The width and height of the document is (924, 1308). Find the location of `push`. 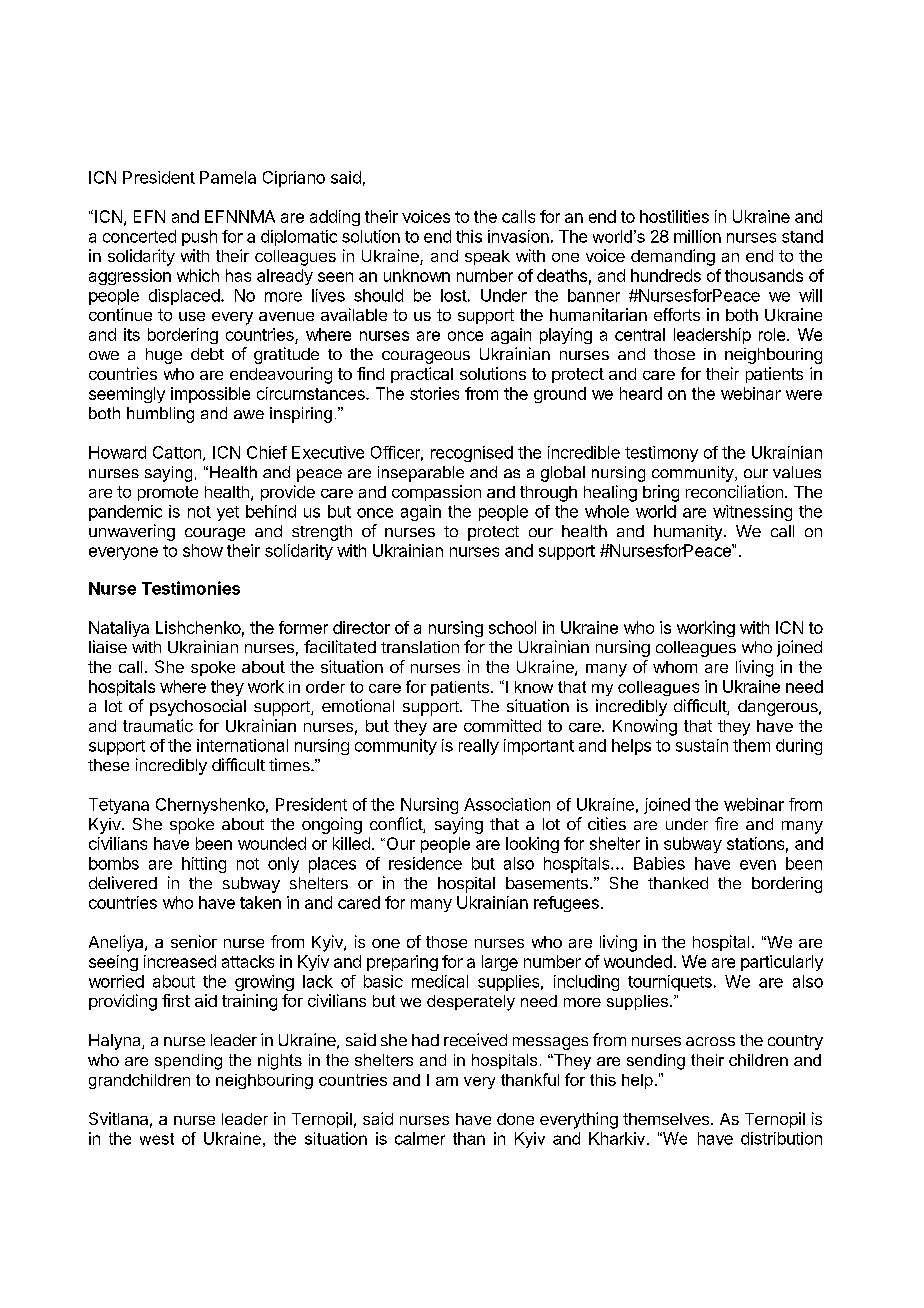

push is located at coordinates (199, 238).
